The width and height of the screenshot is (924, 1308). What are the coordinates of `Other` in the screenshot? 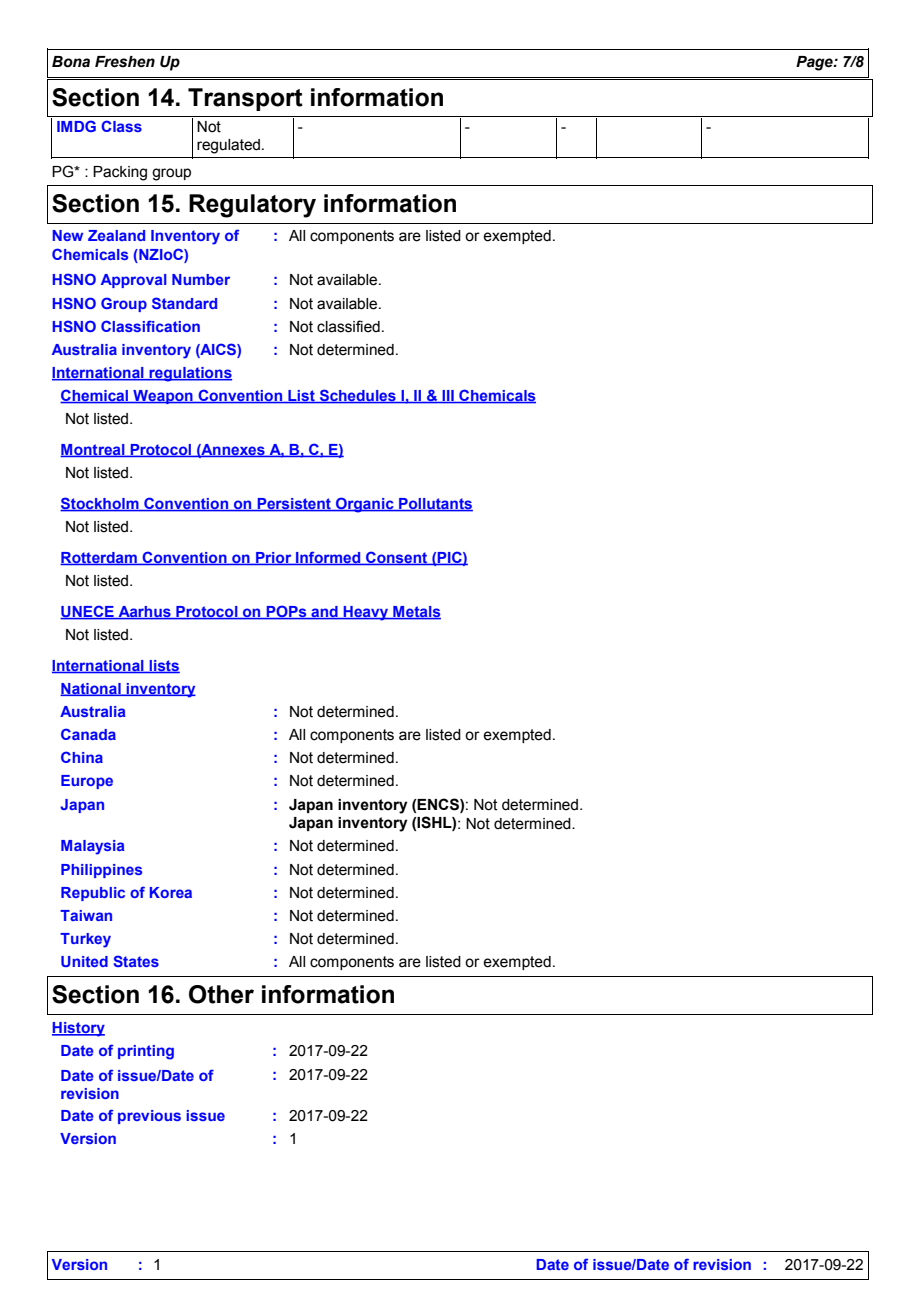 It's located at (221, 994).
